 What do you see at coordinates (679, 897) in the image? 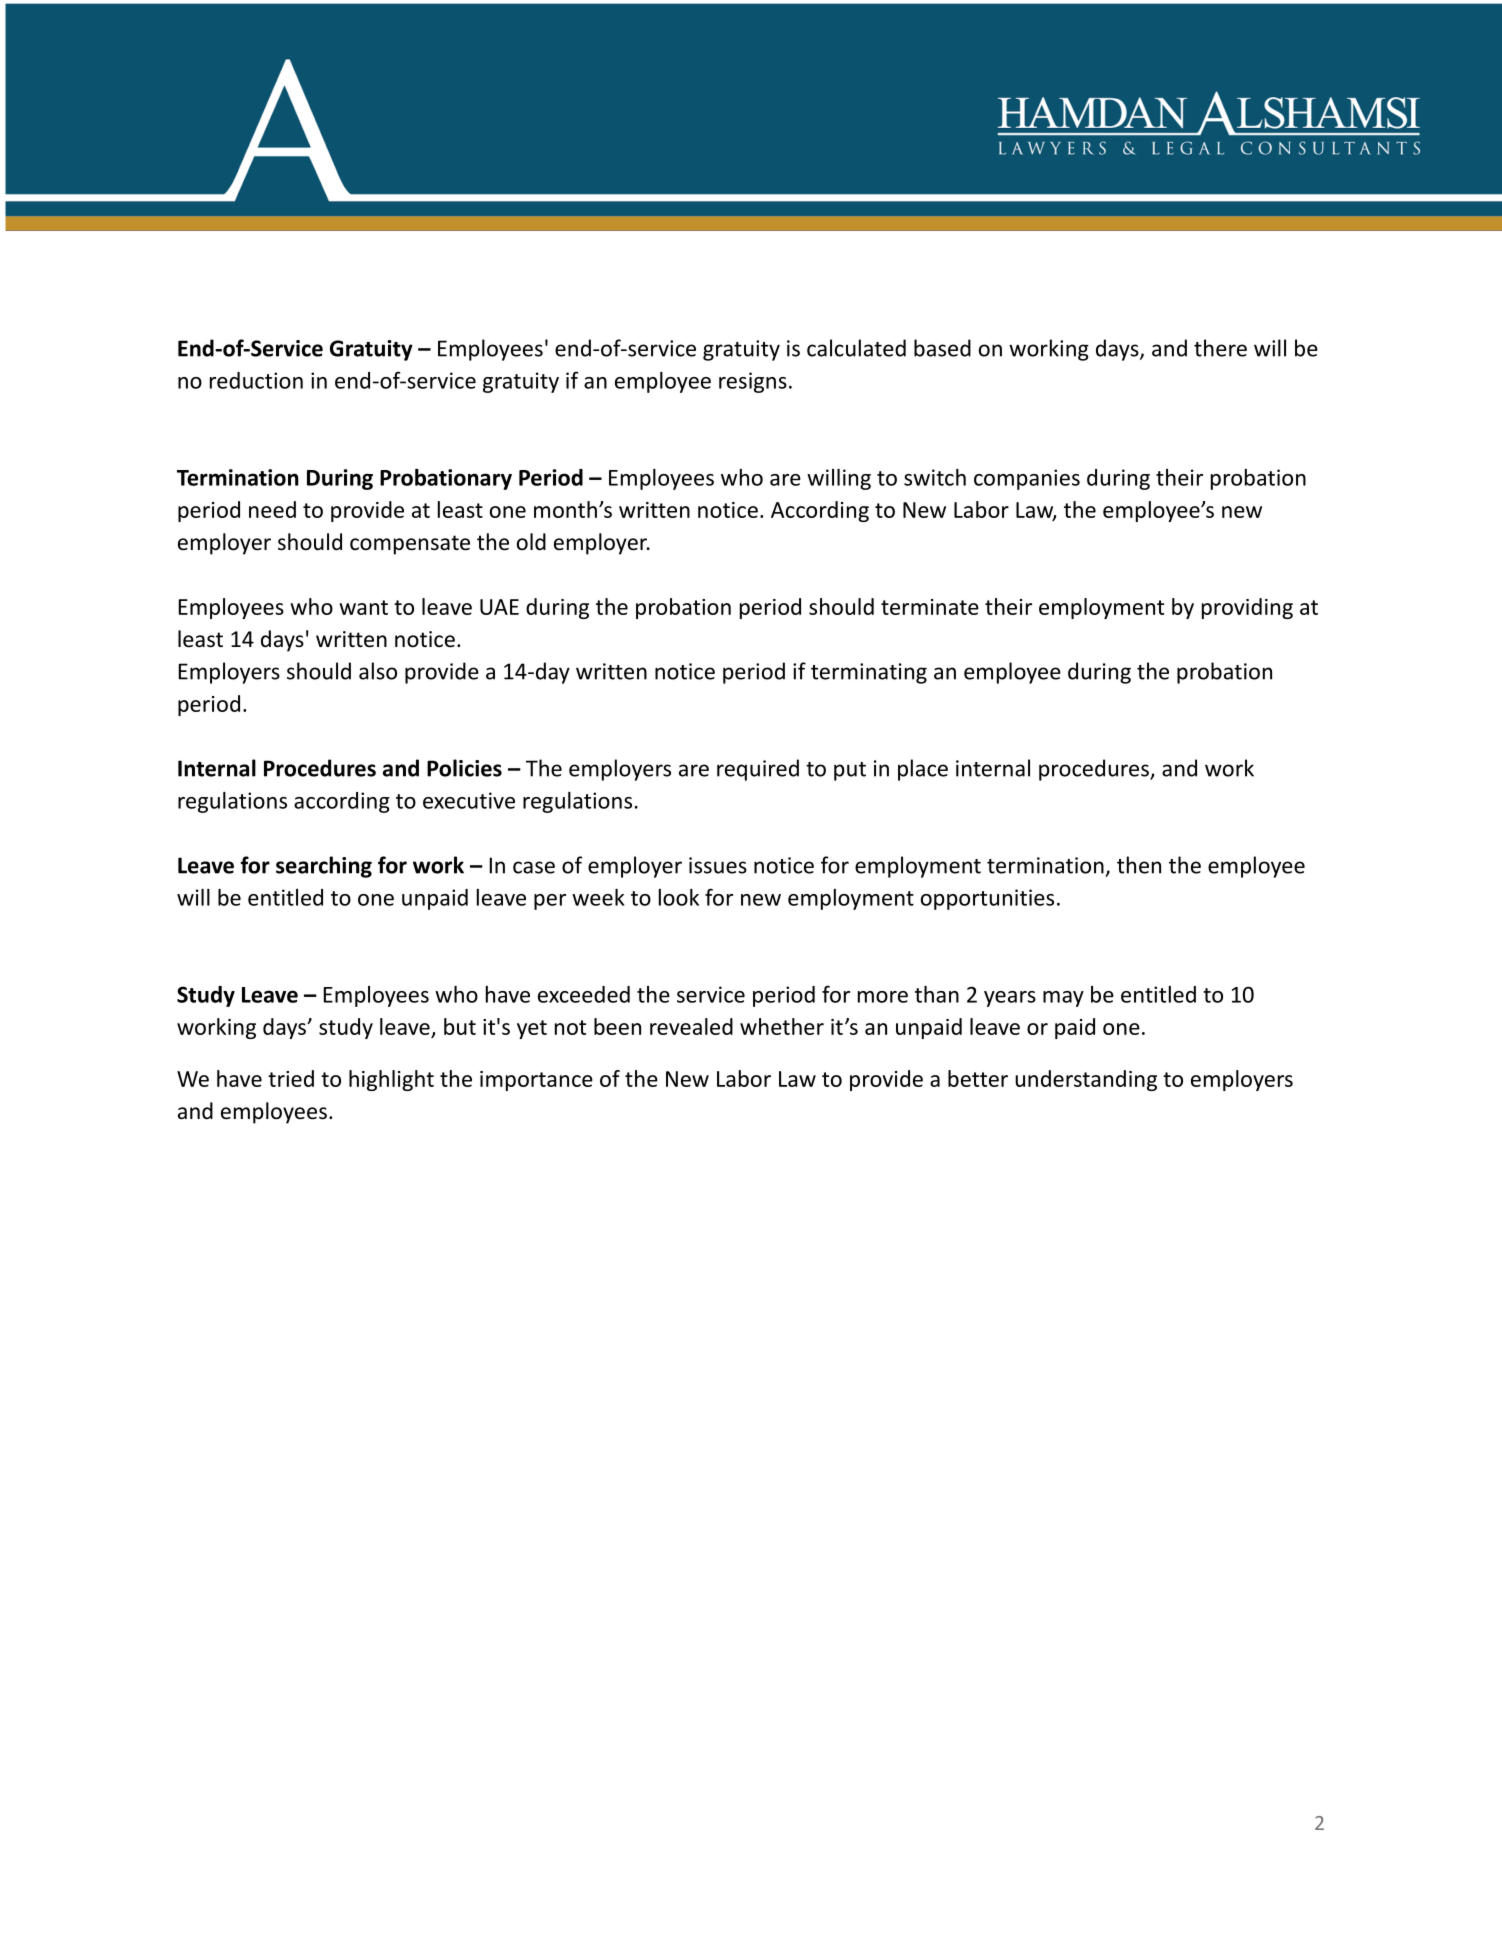
I see `look` at bounding box center [679, 897].
